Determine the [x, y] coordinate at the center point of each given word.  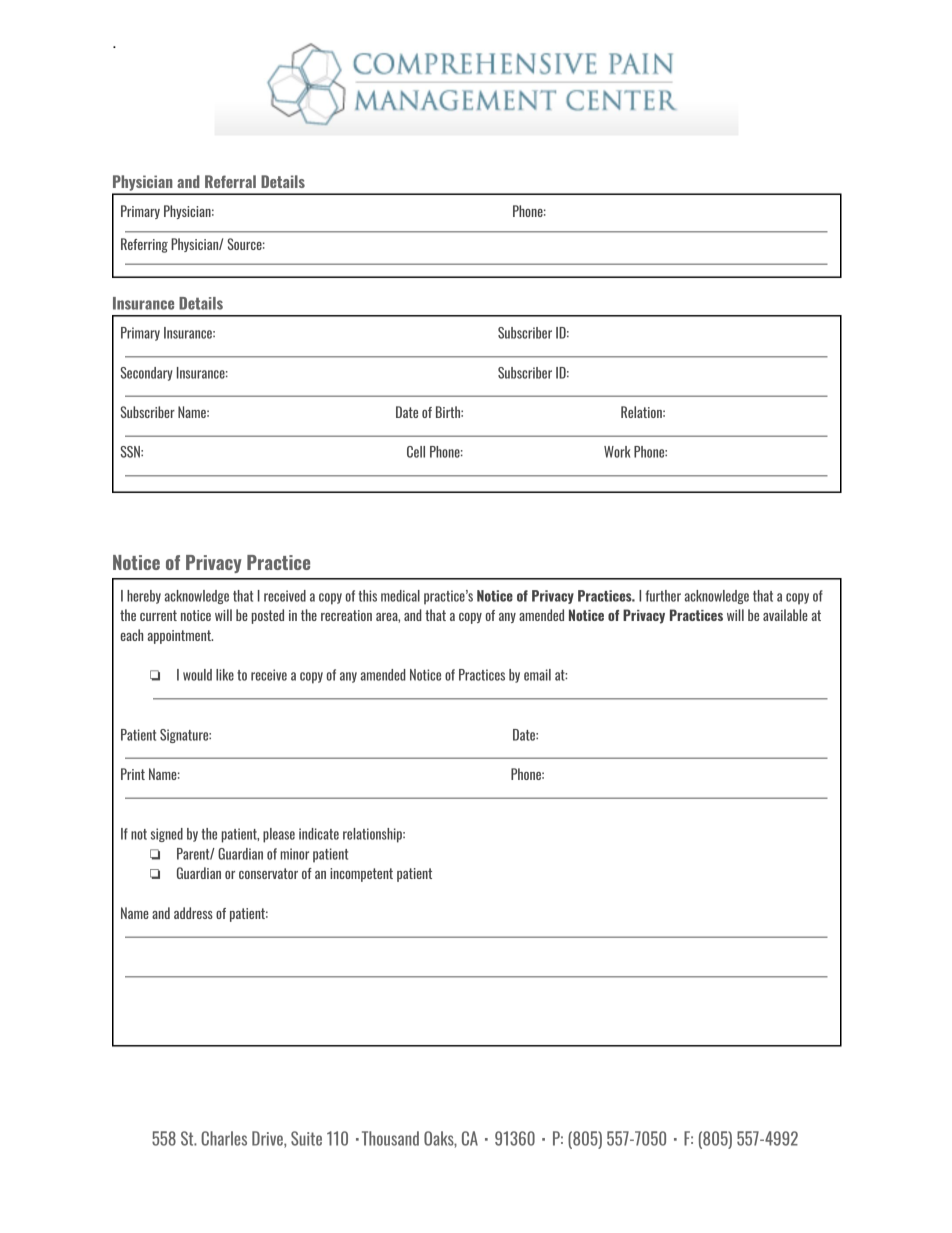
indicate [319, 834]
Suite [306, 1138]
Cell [416, 452]
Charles [224, 1138]
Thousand [390, 1138]
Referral [230, 181]
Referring [144, 245]
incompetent [361, 875]
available [785, 615]
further [663, 596]
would [197, 675]
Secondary [146, 374]
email [537, 675]
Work [617, 452]
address [193, 913]
